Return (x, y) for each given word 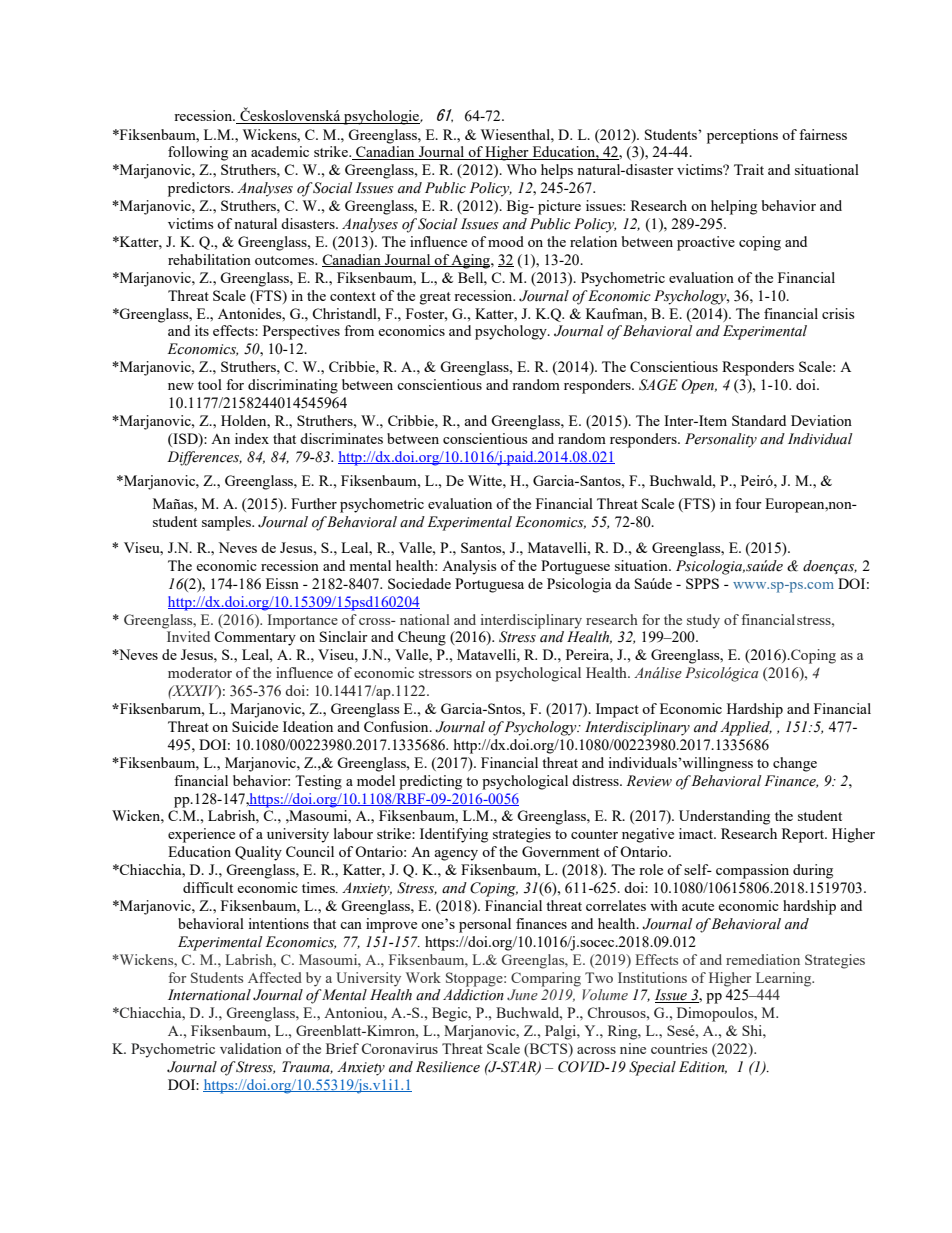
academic (280, 151)
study (703, 621)
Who (522, 169)
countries (679, 1048)
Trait (749, 169)
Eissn (282, 583)
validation (251, 1048)
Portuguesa (489, 585)
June (522, 994)
